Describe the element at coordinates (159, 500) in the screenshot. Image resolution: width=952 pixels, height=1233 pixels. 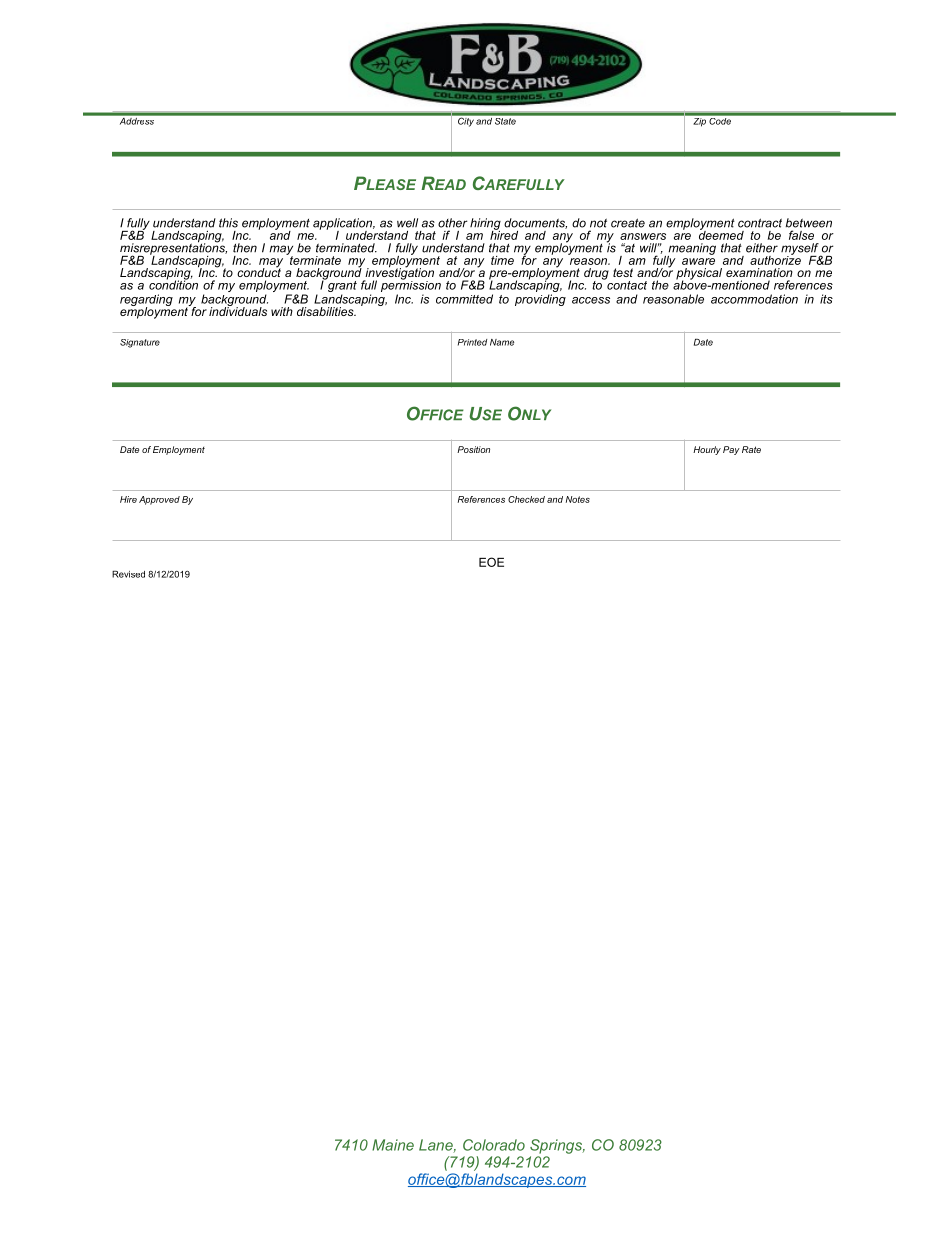
I see `Approved` at that location.
